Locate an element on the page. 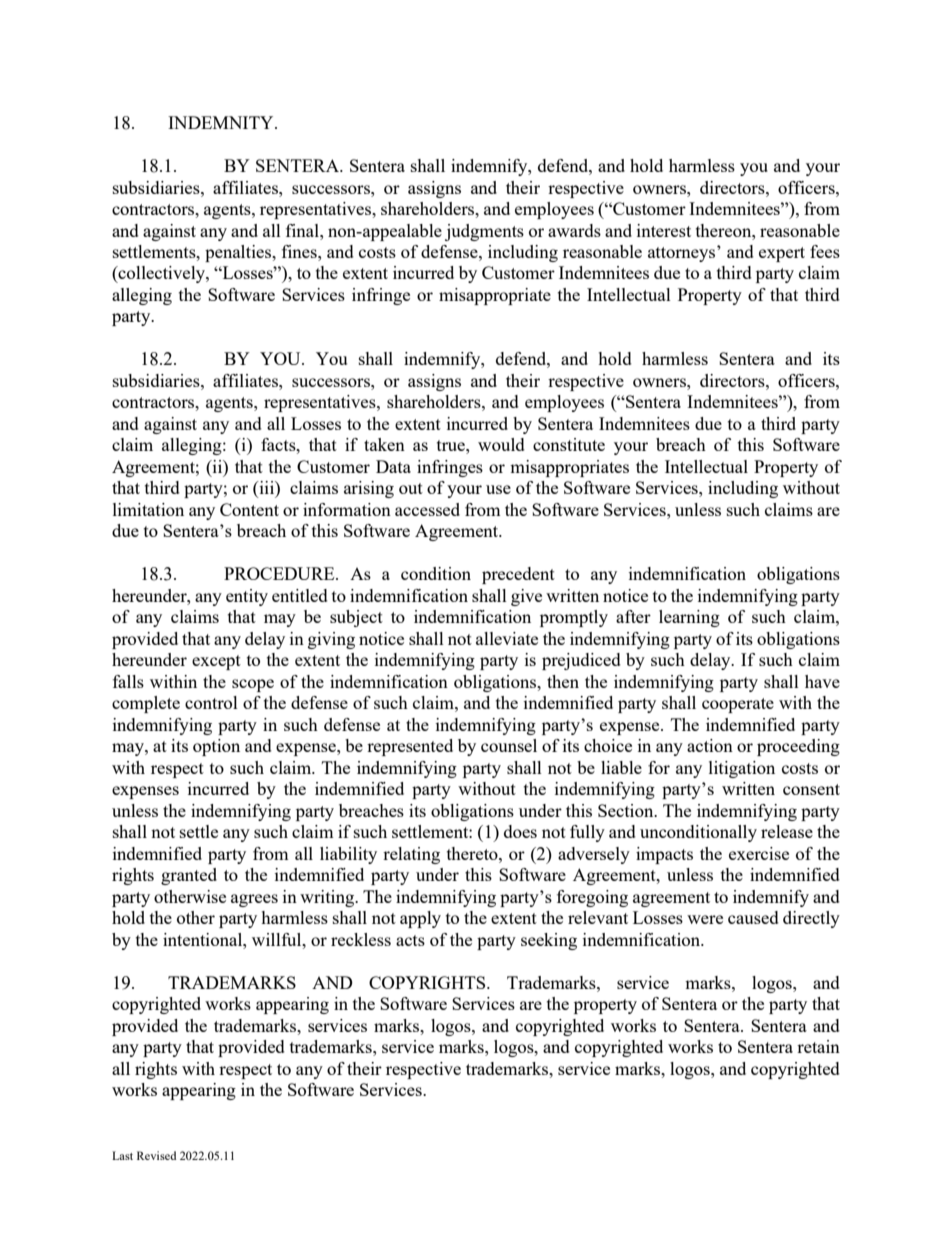 The image size is (952, 1233). interest is located at coordinates (664, 230).
